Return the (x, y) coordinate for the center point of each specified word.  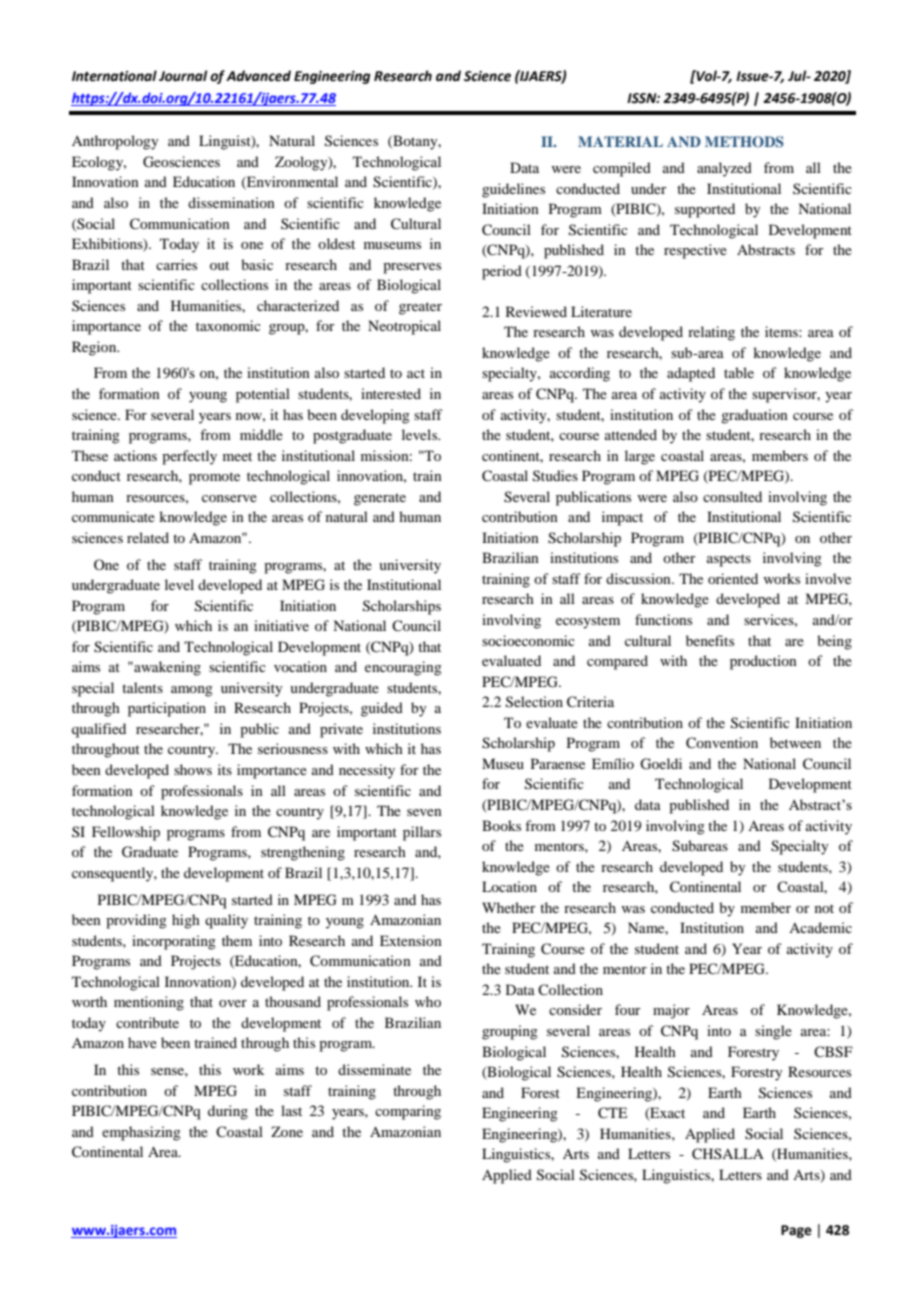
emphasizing (141, 1133)
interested (391, 393)
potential (263, 395)
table (739, 372)
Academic (820, 927)
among (192, 691)
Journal (183, 76)
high (186, 921)
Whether (509, 907)
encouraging (403, 668)
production (763, 662)
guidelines (513, 190)
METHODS (744, 142)
